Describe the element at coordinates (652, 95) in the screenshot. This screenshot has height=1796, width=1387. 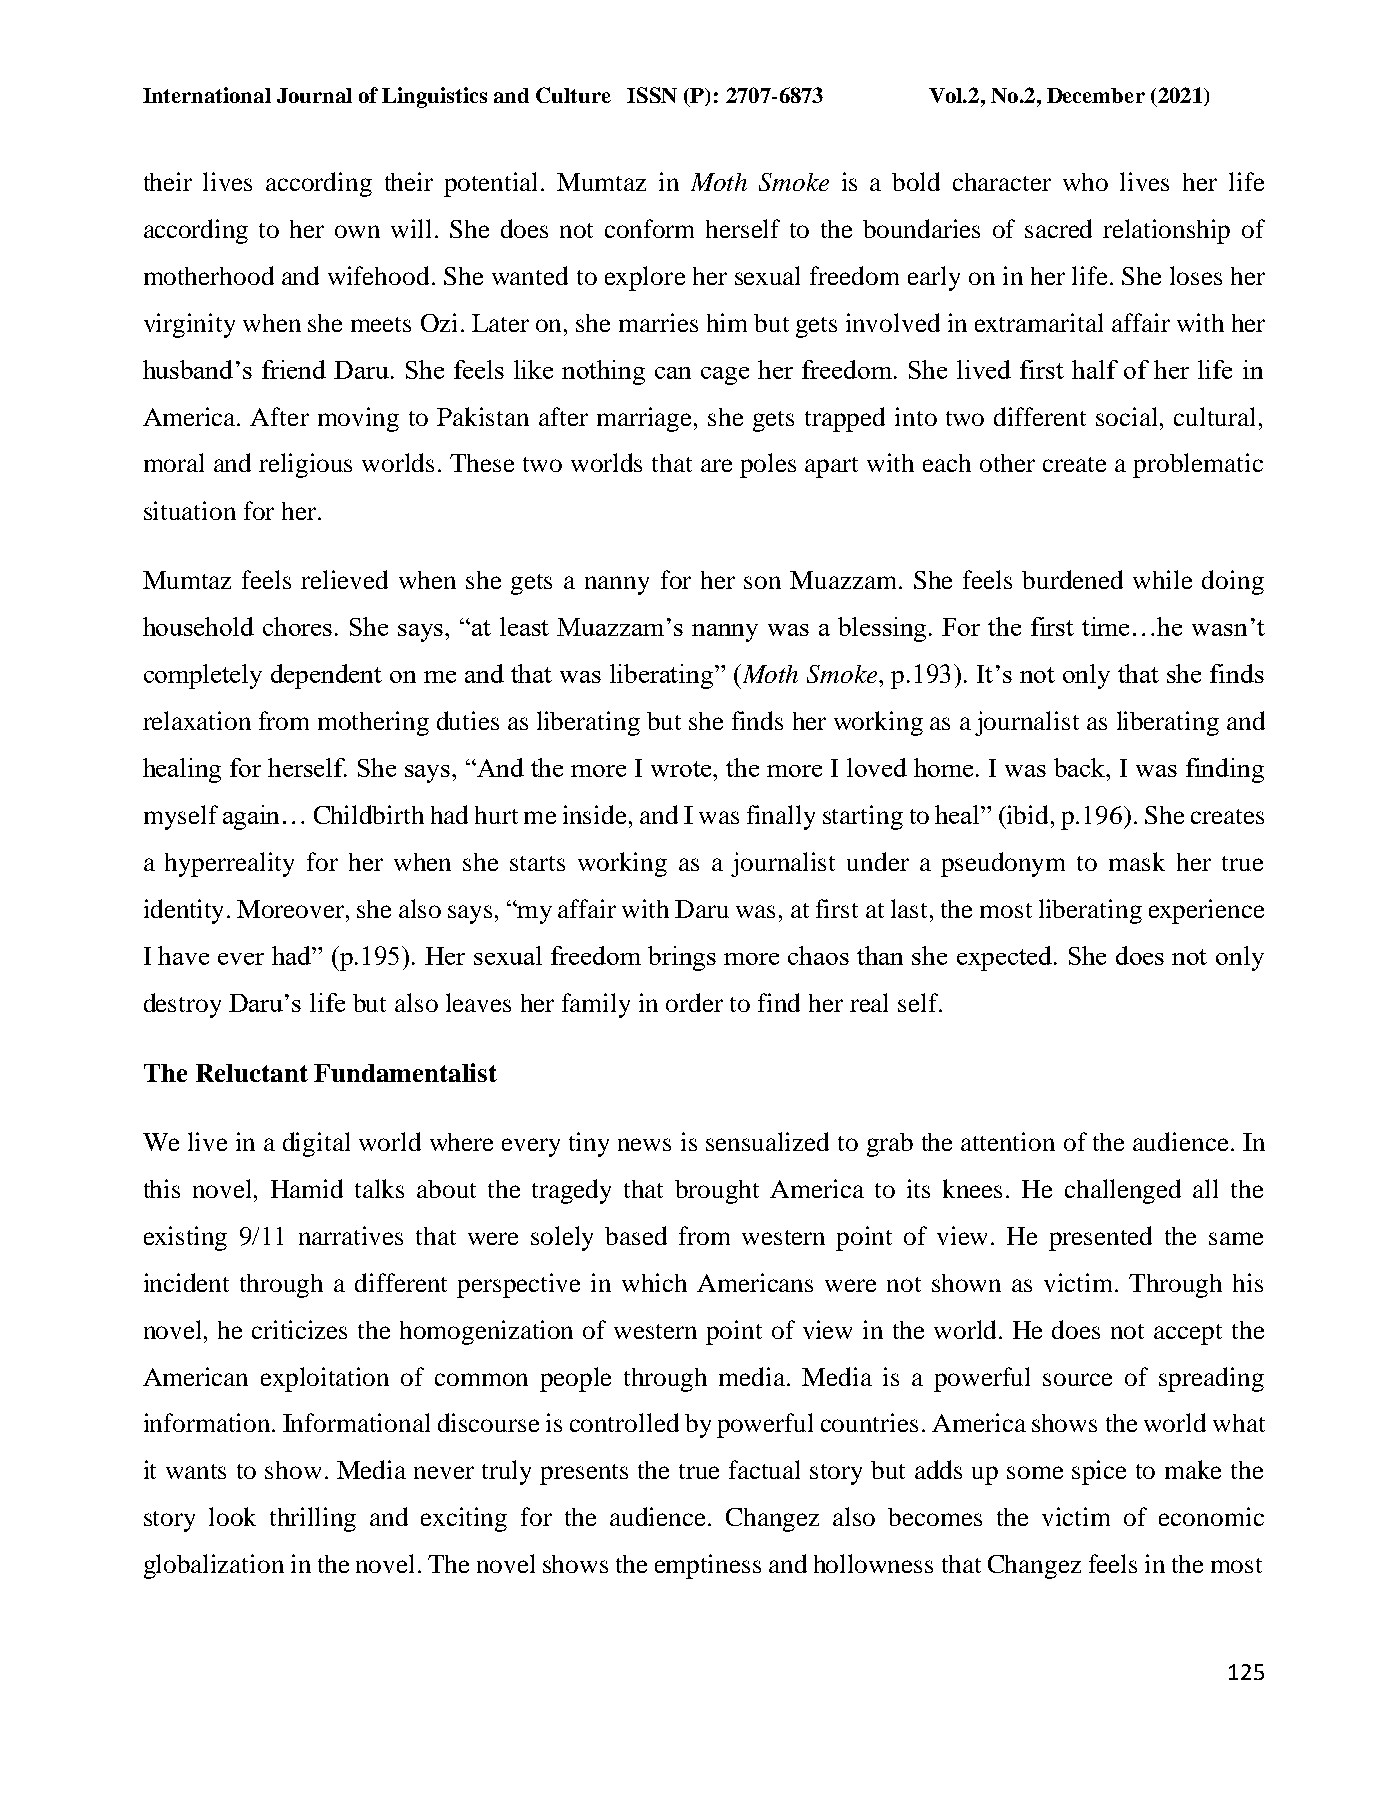
I see `ISSN` at that location.
